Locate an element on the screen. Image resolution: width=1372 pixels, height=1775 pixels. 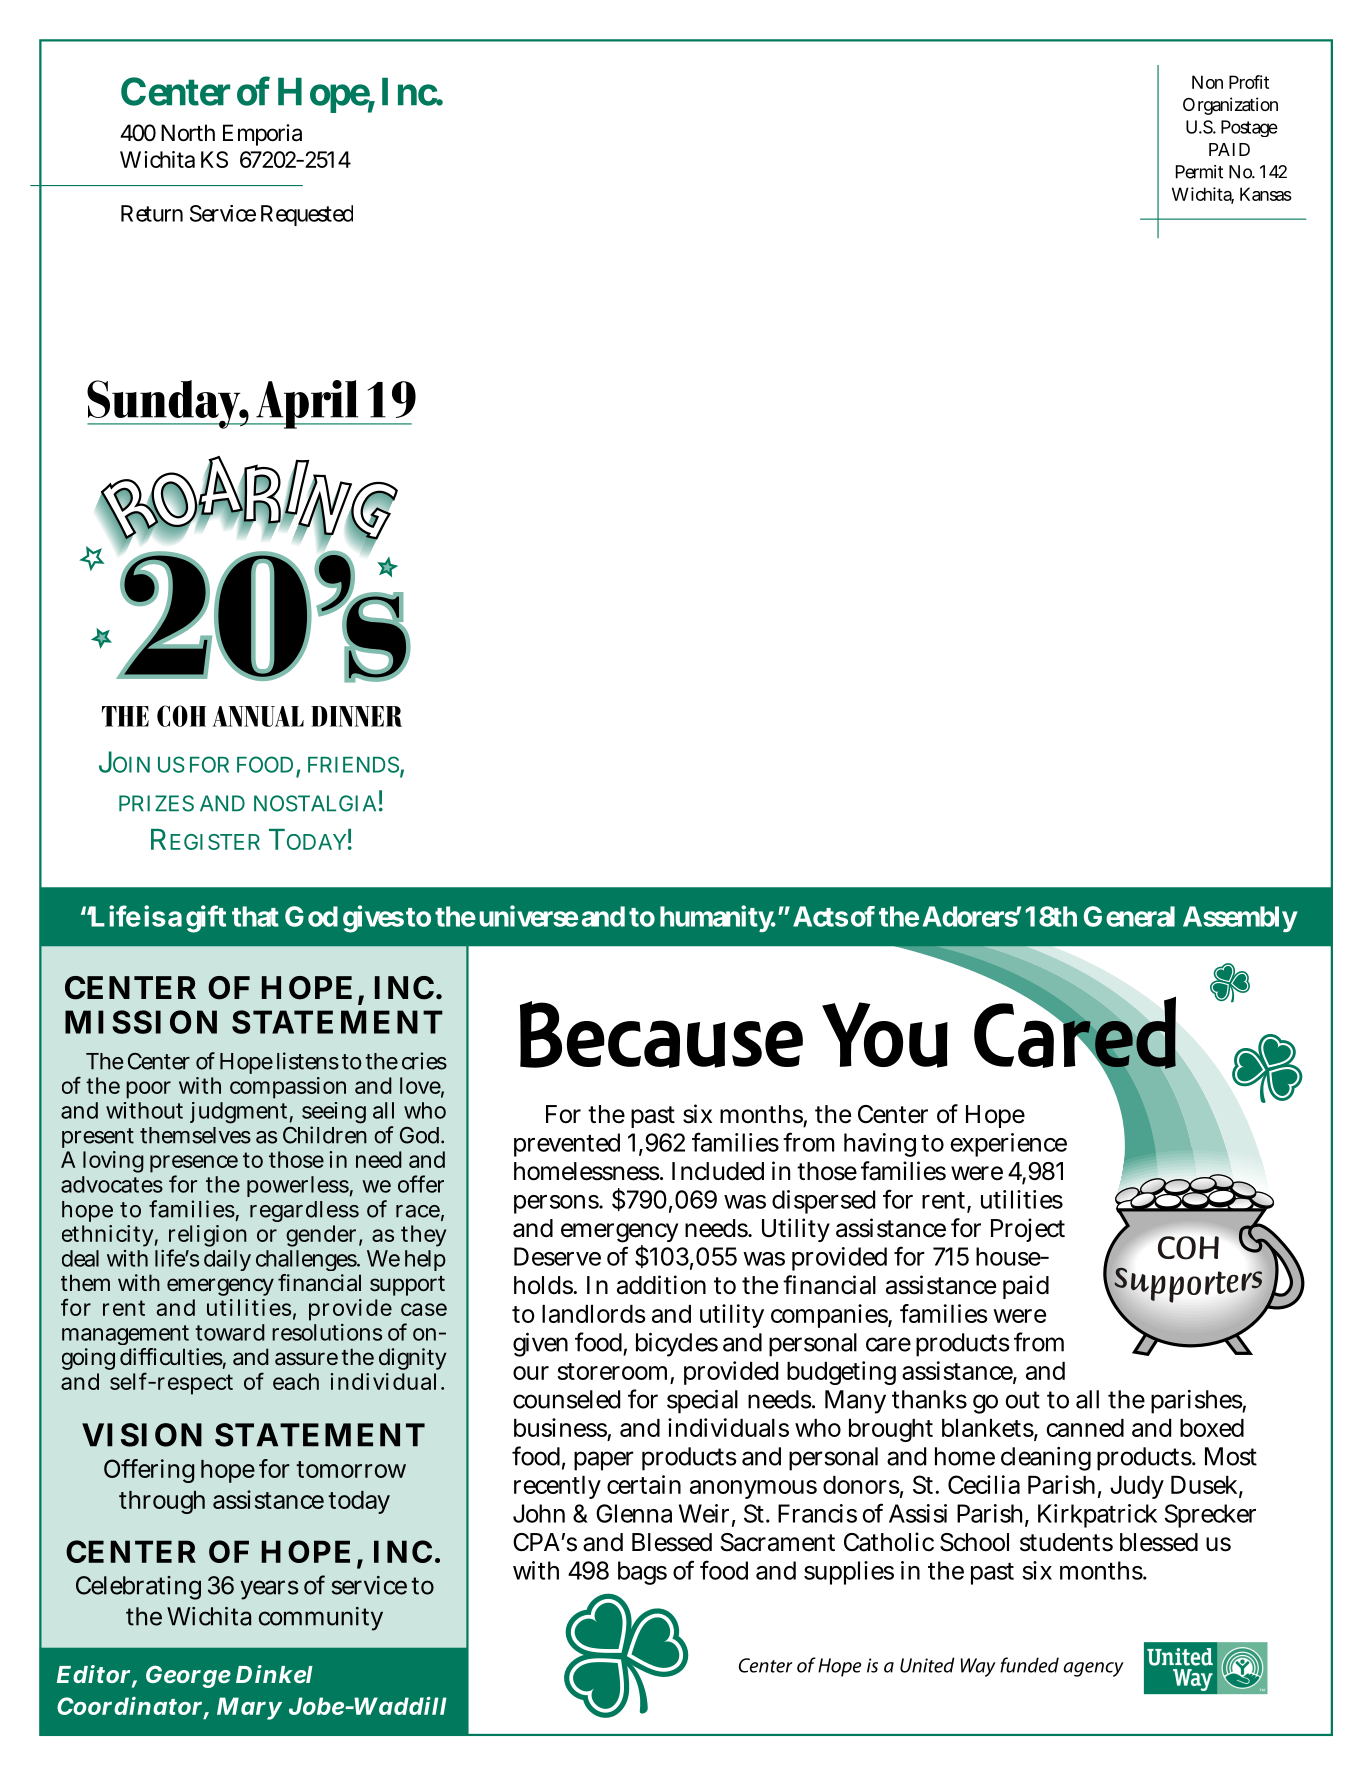
universe is located at coordinates (528, 916).
